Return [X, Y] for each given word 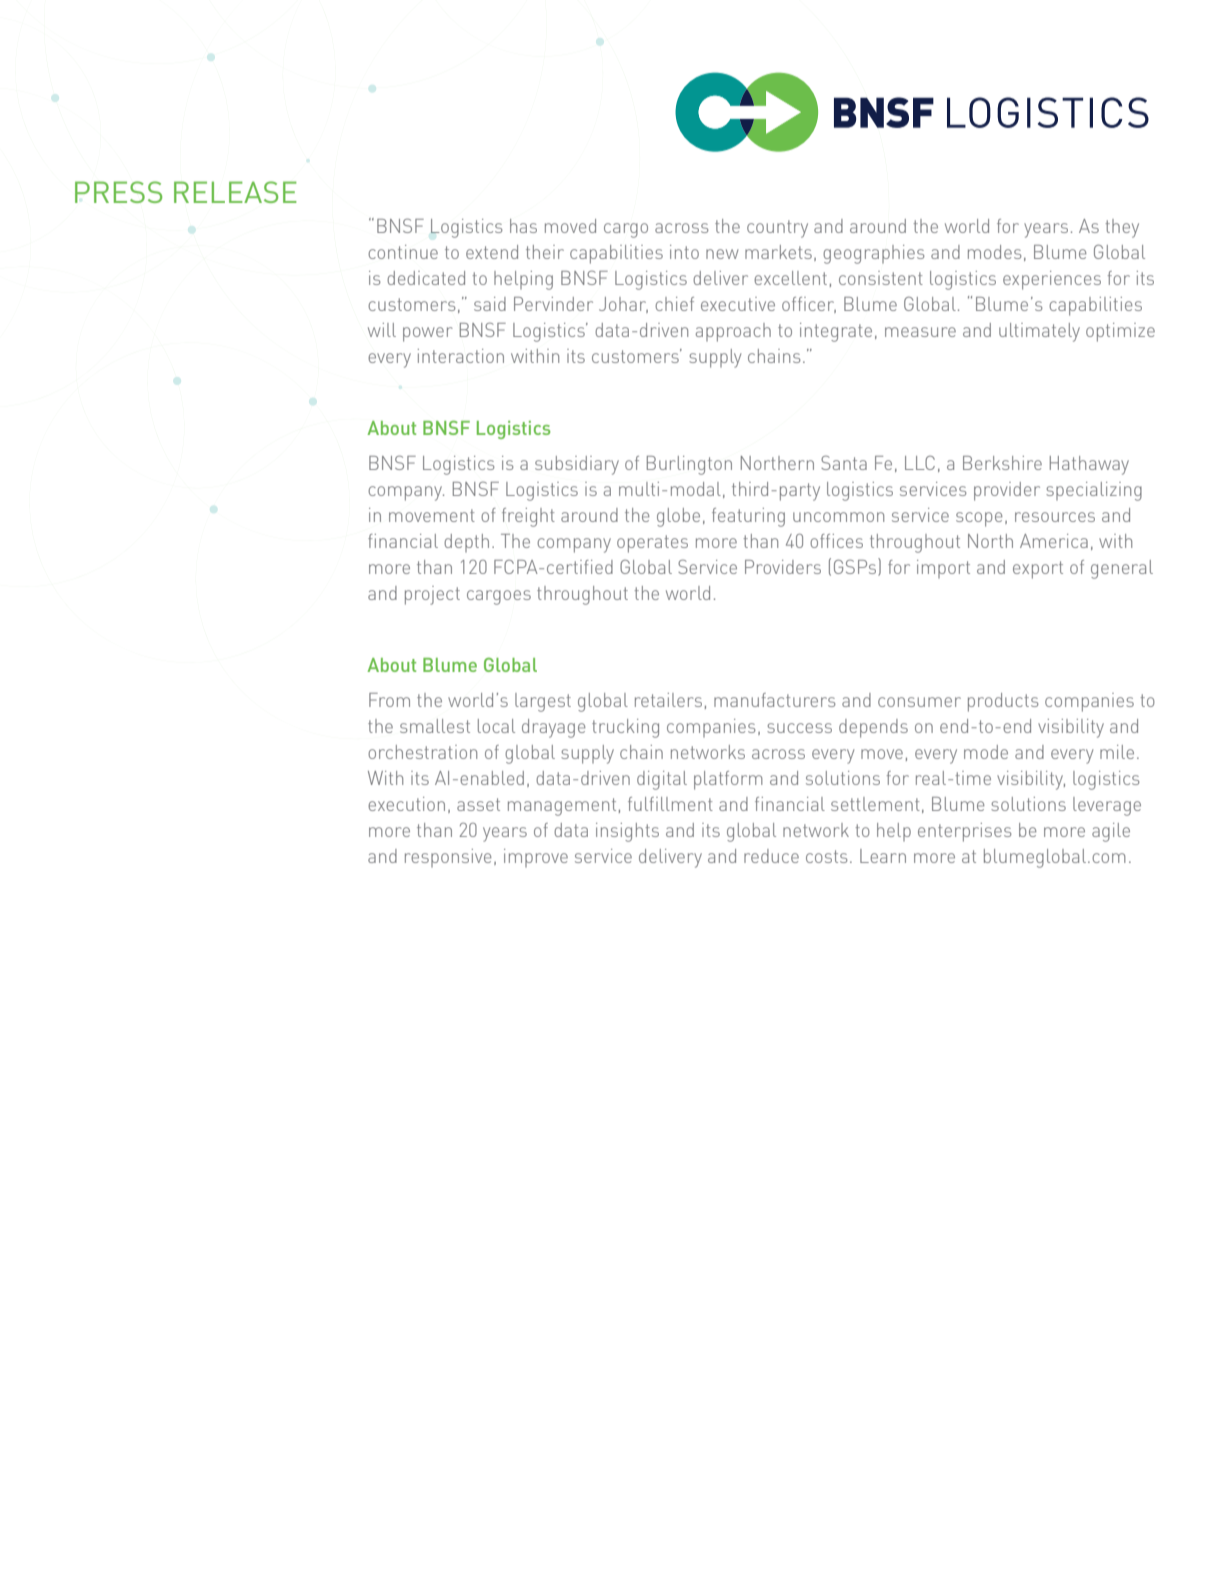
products [1003, 702]
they [1122, 228]
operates [652, 544]
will [382, 330]
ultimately [1039, 332]
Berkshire [1002, 463]
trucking [625, 728]
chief [674, 304]
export [1038, 570]
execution [406, 804]
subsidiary [577, 465]
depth [466, 543]
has [523, 226]
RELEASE [235, 192]
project [432, 595]
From [389, 700]
